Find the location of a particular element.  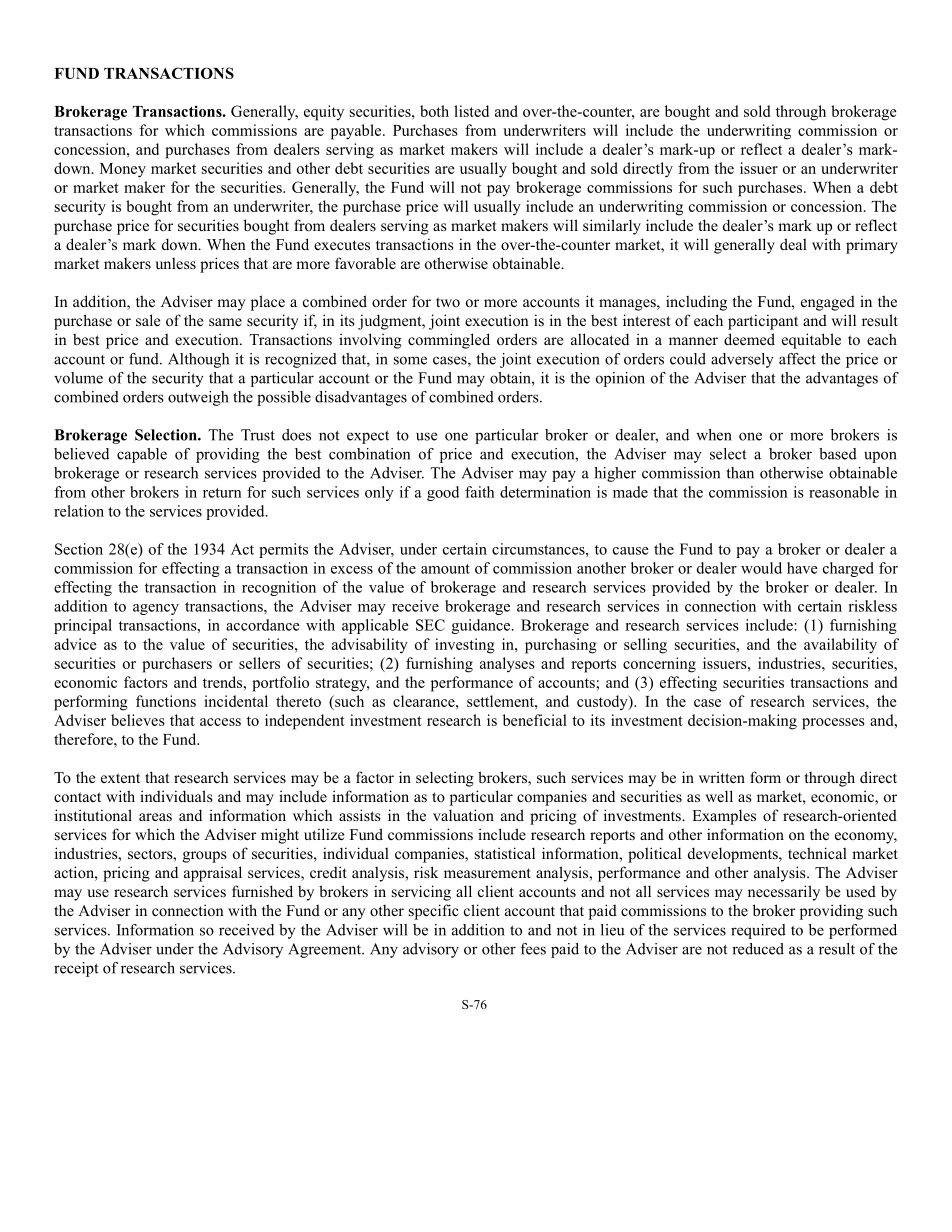

functions is located at coordinates (166, 701).
